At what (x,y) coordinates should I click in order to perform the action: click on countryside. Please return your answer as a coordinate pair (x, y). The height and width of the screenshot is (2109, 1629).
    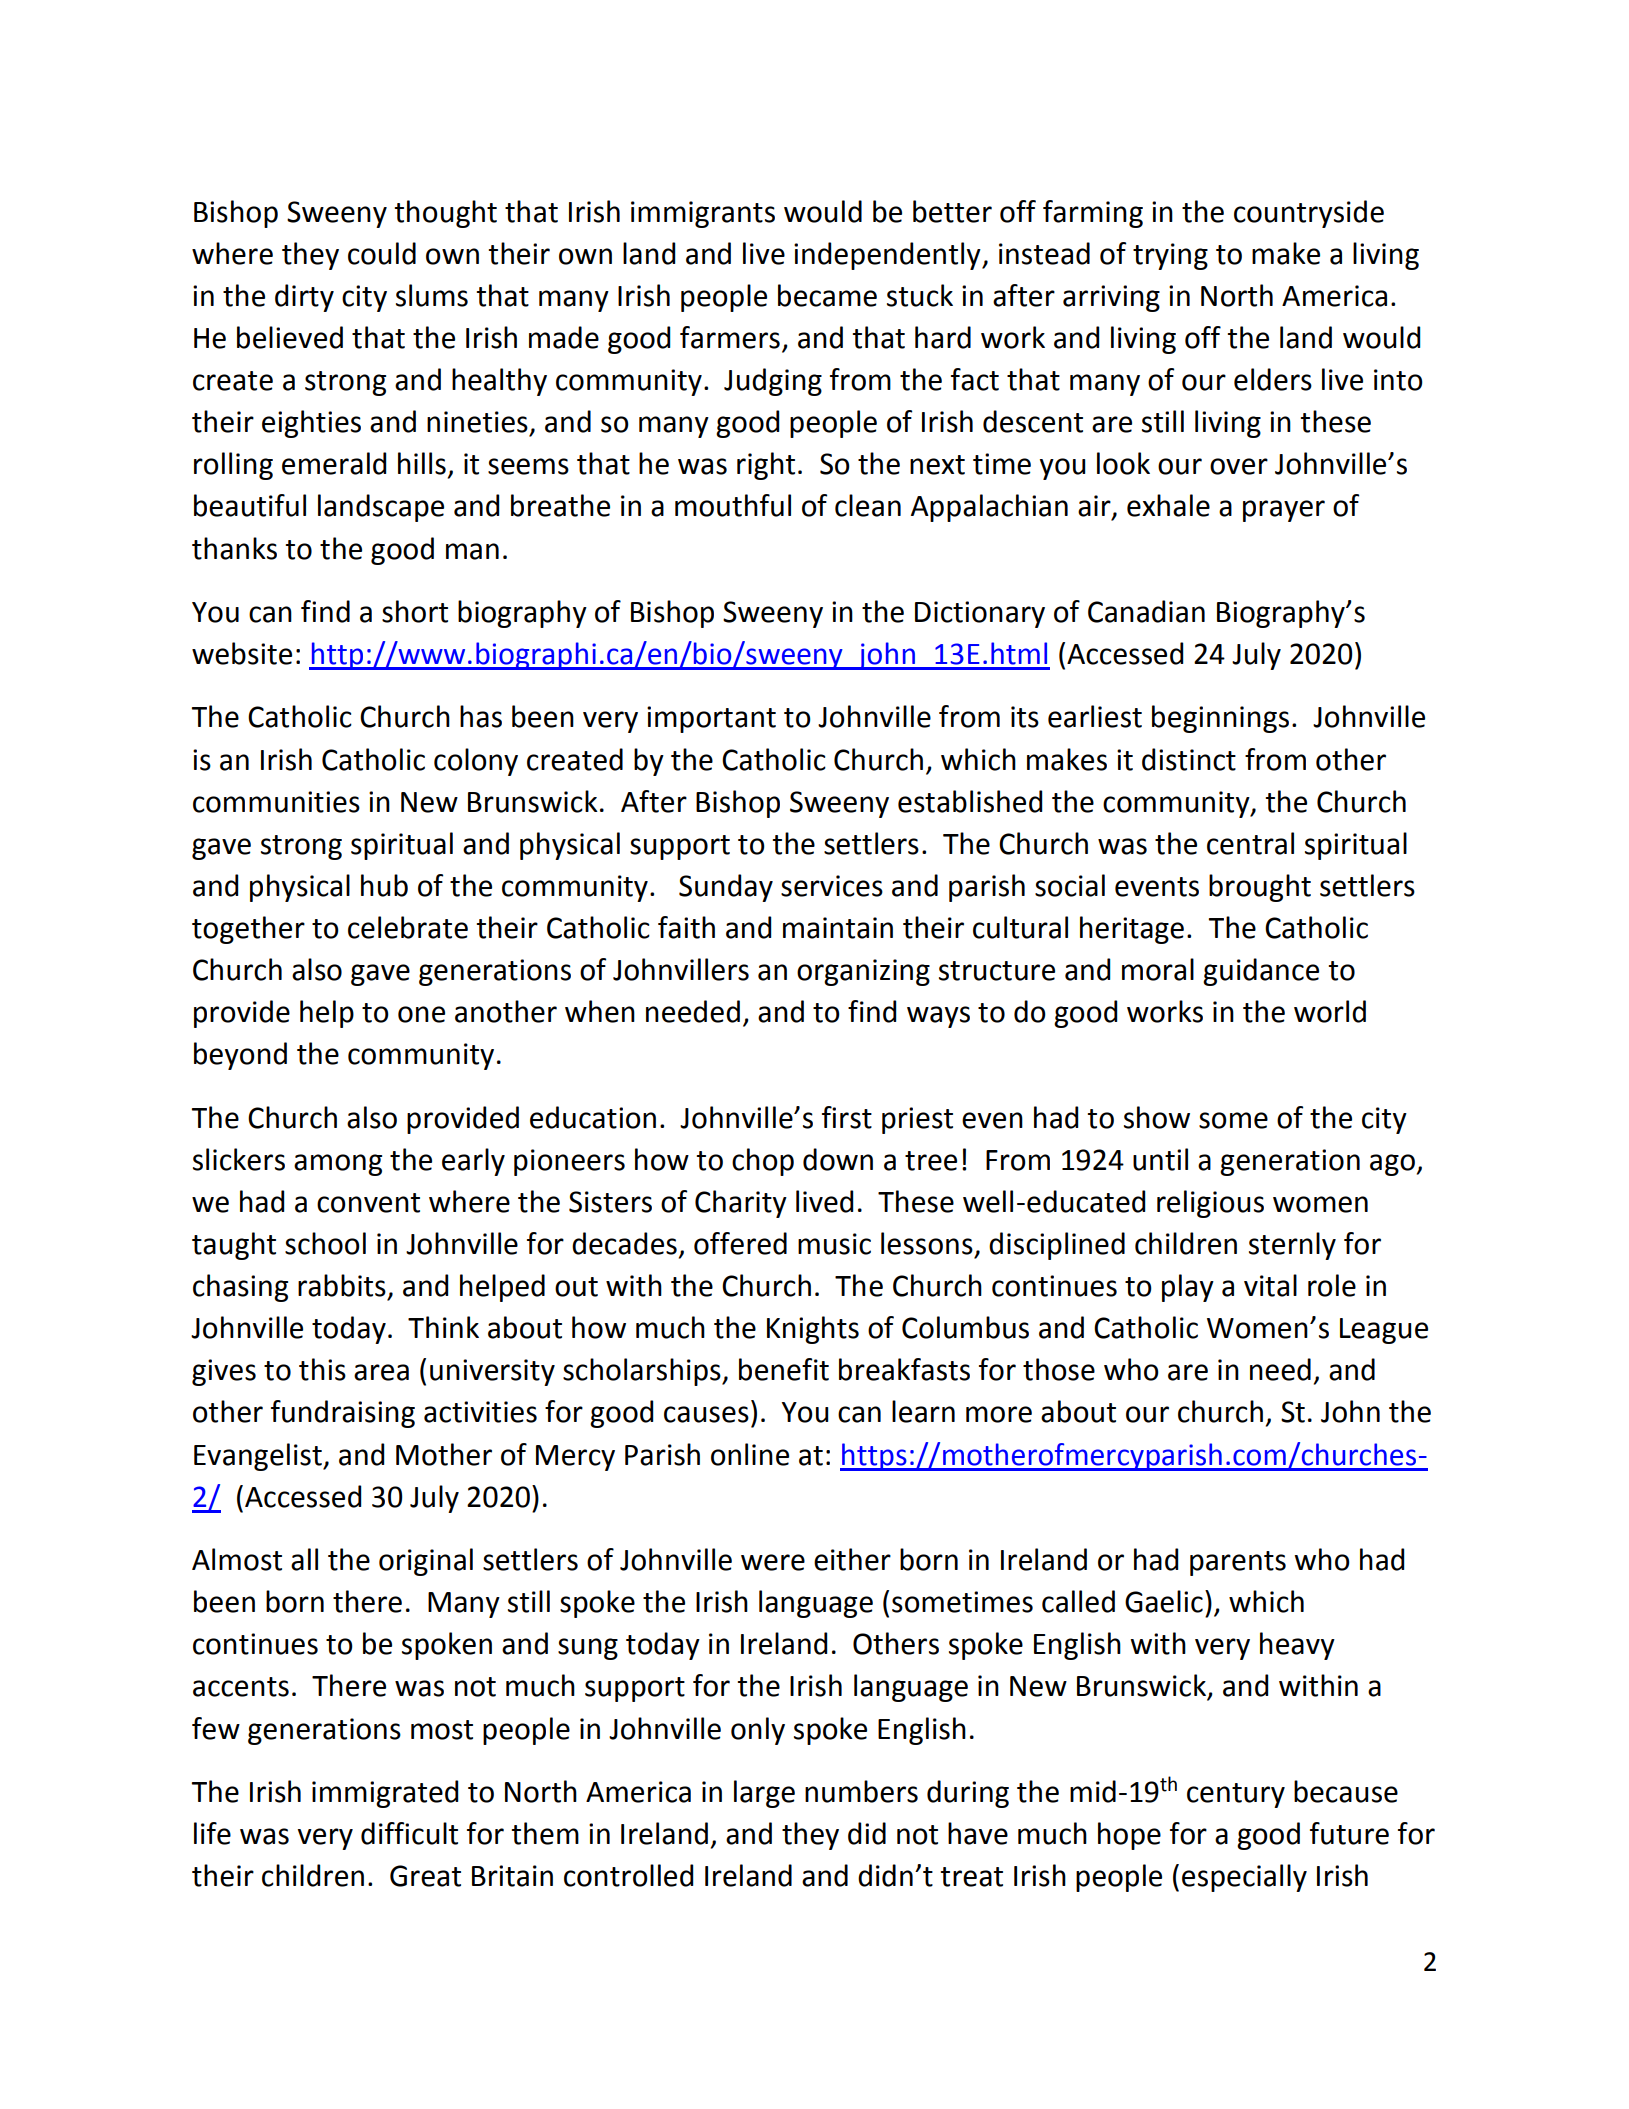
    Looking at the image, I should click on (1309, 214).
